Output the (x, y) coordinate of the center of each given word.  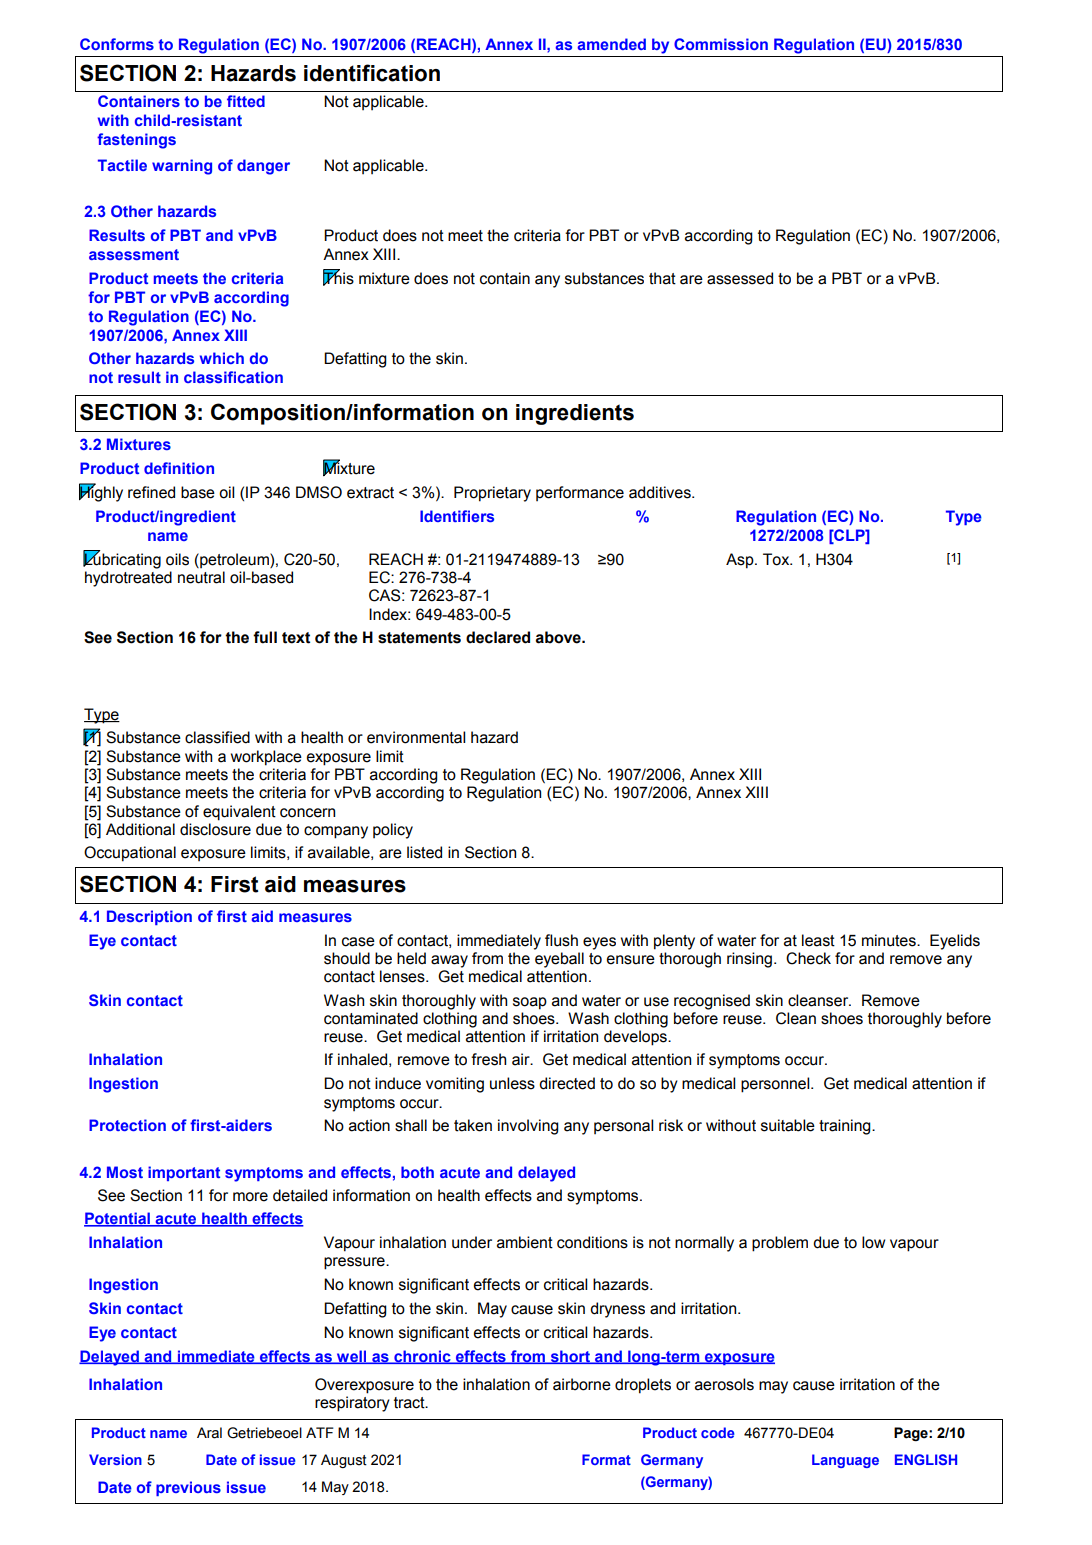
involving (528, 1127)
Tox (777, 559)
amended (612, 44)
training (846, 1127)
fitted (246, 101)
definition (179, 468)
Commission (721, 44)
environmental (416, 737)
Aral (209, 1433)
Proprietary (492, 494)
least (818, 940)
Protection (127, 1125)
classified (217, 737)
